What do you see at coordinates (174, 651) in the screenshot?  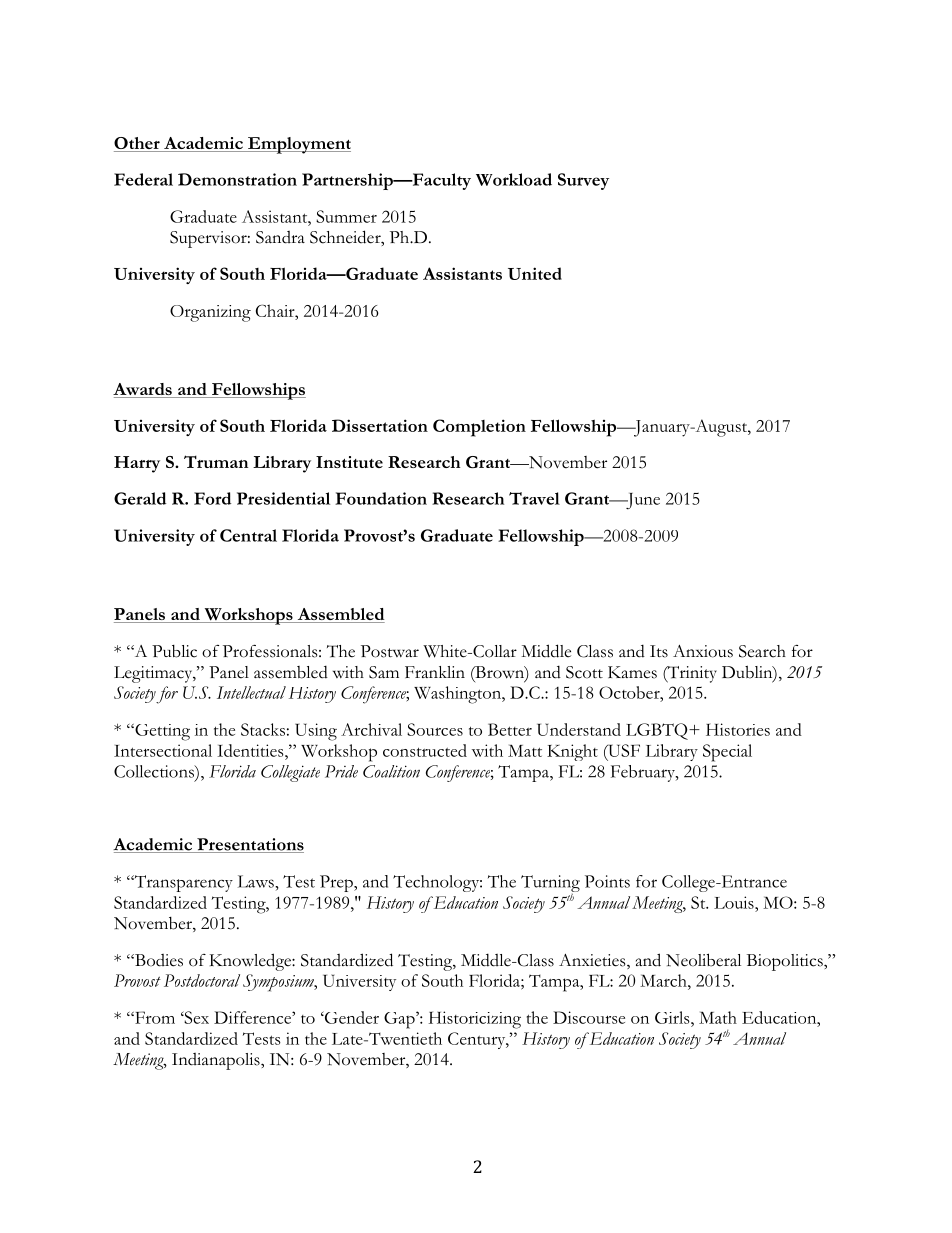 I see `Public` at bounding box center [174, 651].
